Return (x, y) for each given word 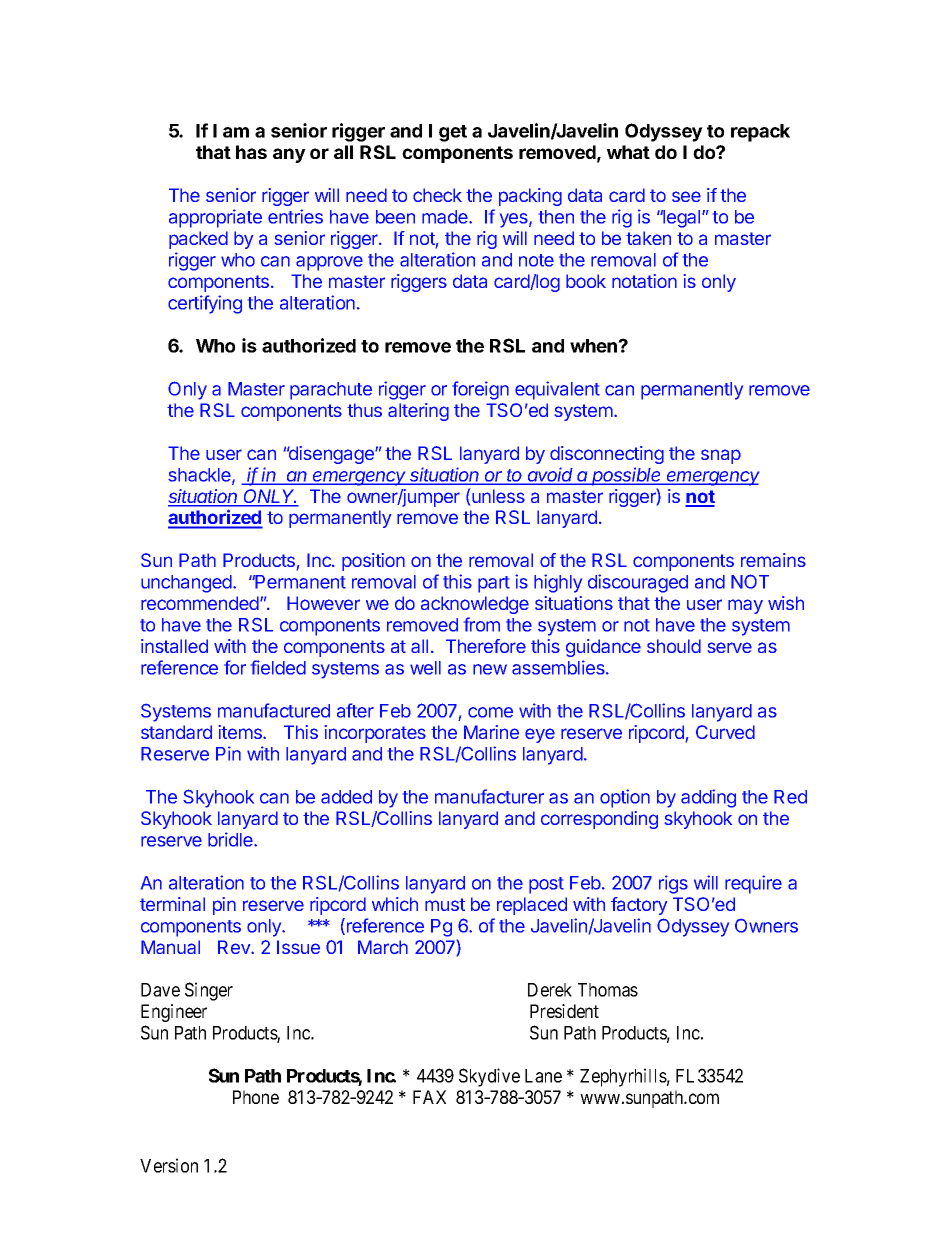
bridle (231, 839)
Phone (256, 1097)
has (251, 152)
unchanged (187, 584)
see (686, 196)
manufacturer (489, 796)
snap (721, 456)
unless (498, 496)
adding (708, 798)
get (453, 133)
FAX (429, 1097)
